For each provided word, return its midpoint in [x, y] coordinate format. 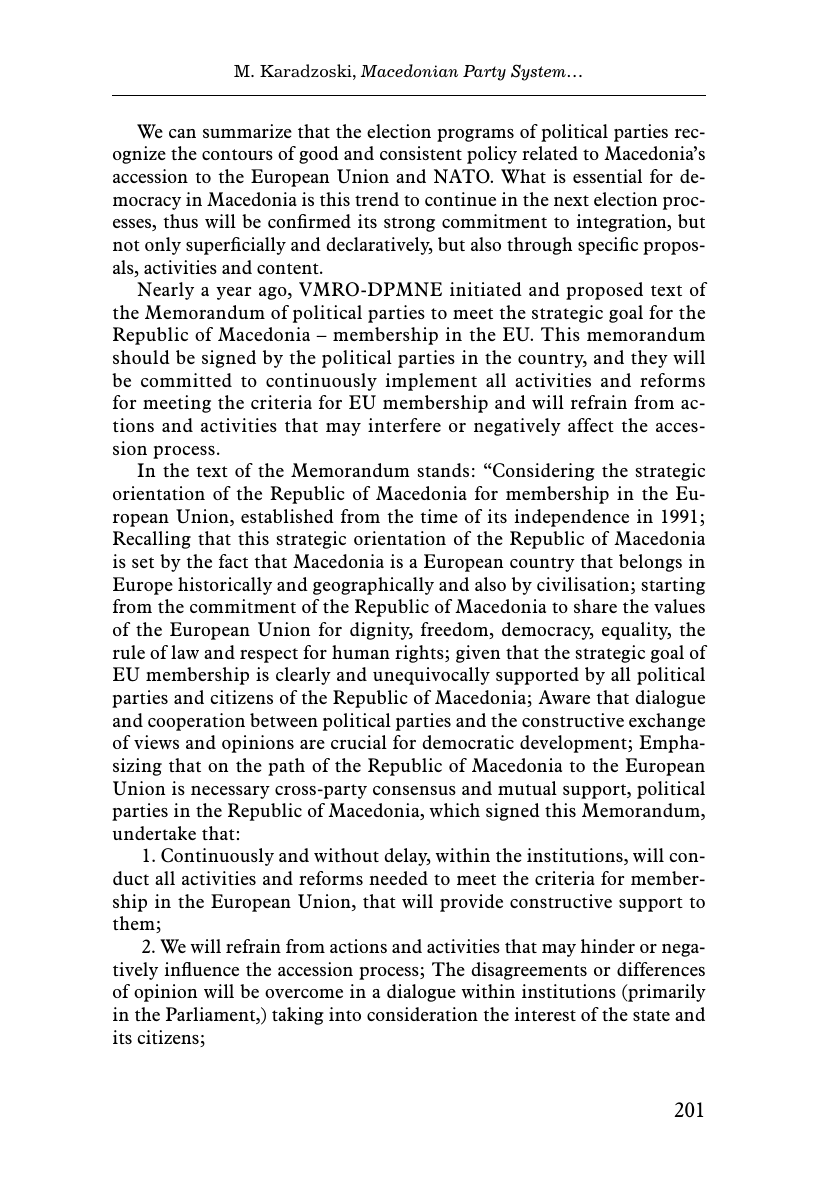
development [574, 744]
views [156, 742]
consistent [421, 153]
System [538, 72]
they [649, 359]
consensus [414, 790]
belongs [650, 563]
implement [431, 382]
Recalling [152, 540]
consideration [422, 1014]
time [439, 516]
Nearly [165, 291]
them [135, 924]
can [182, 133]
